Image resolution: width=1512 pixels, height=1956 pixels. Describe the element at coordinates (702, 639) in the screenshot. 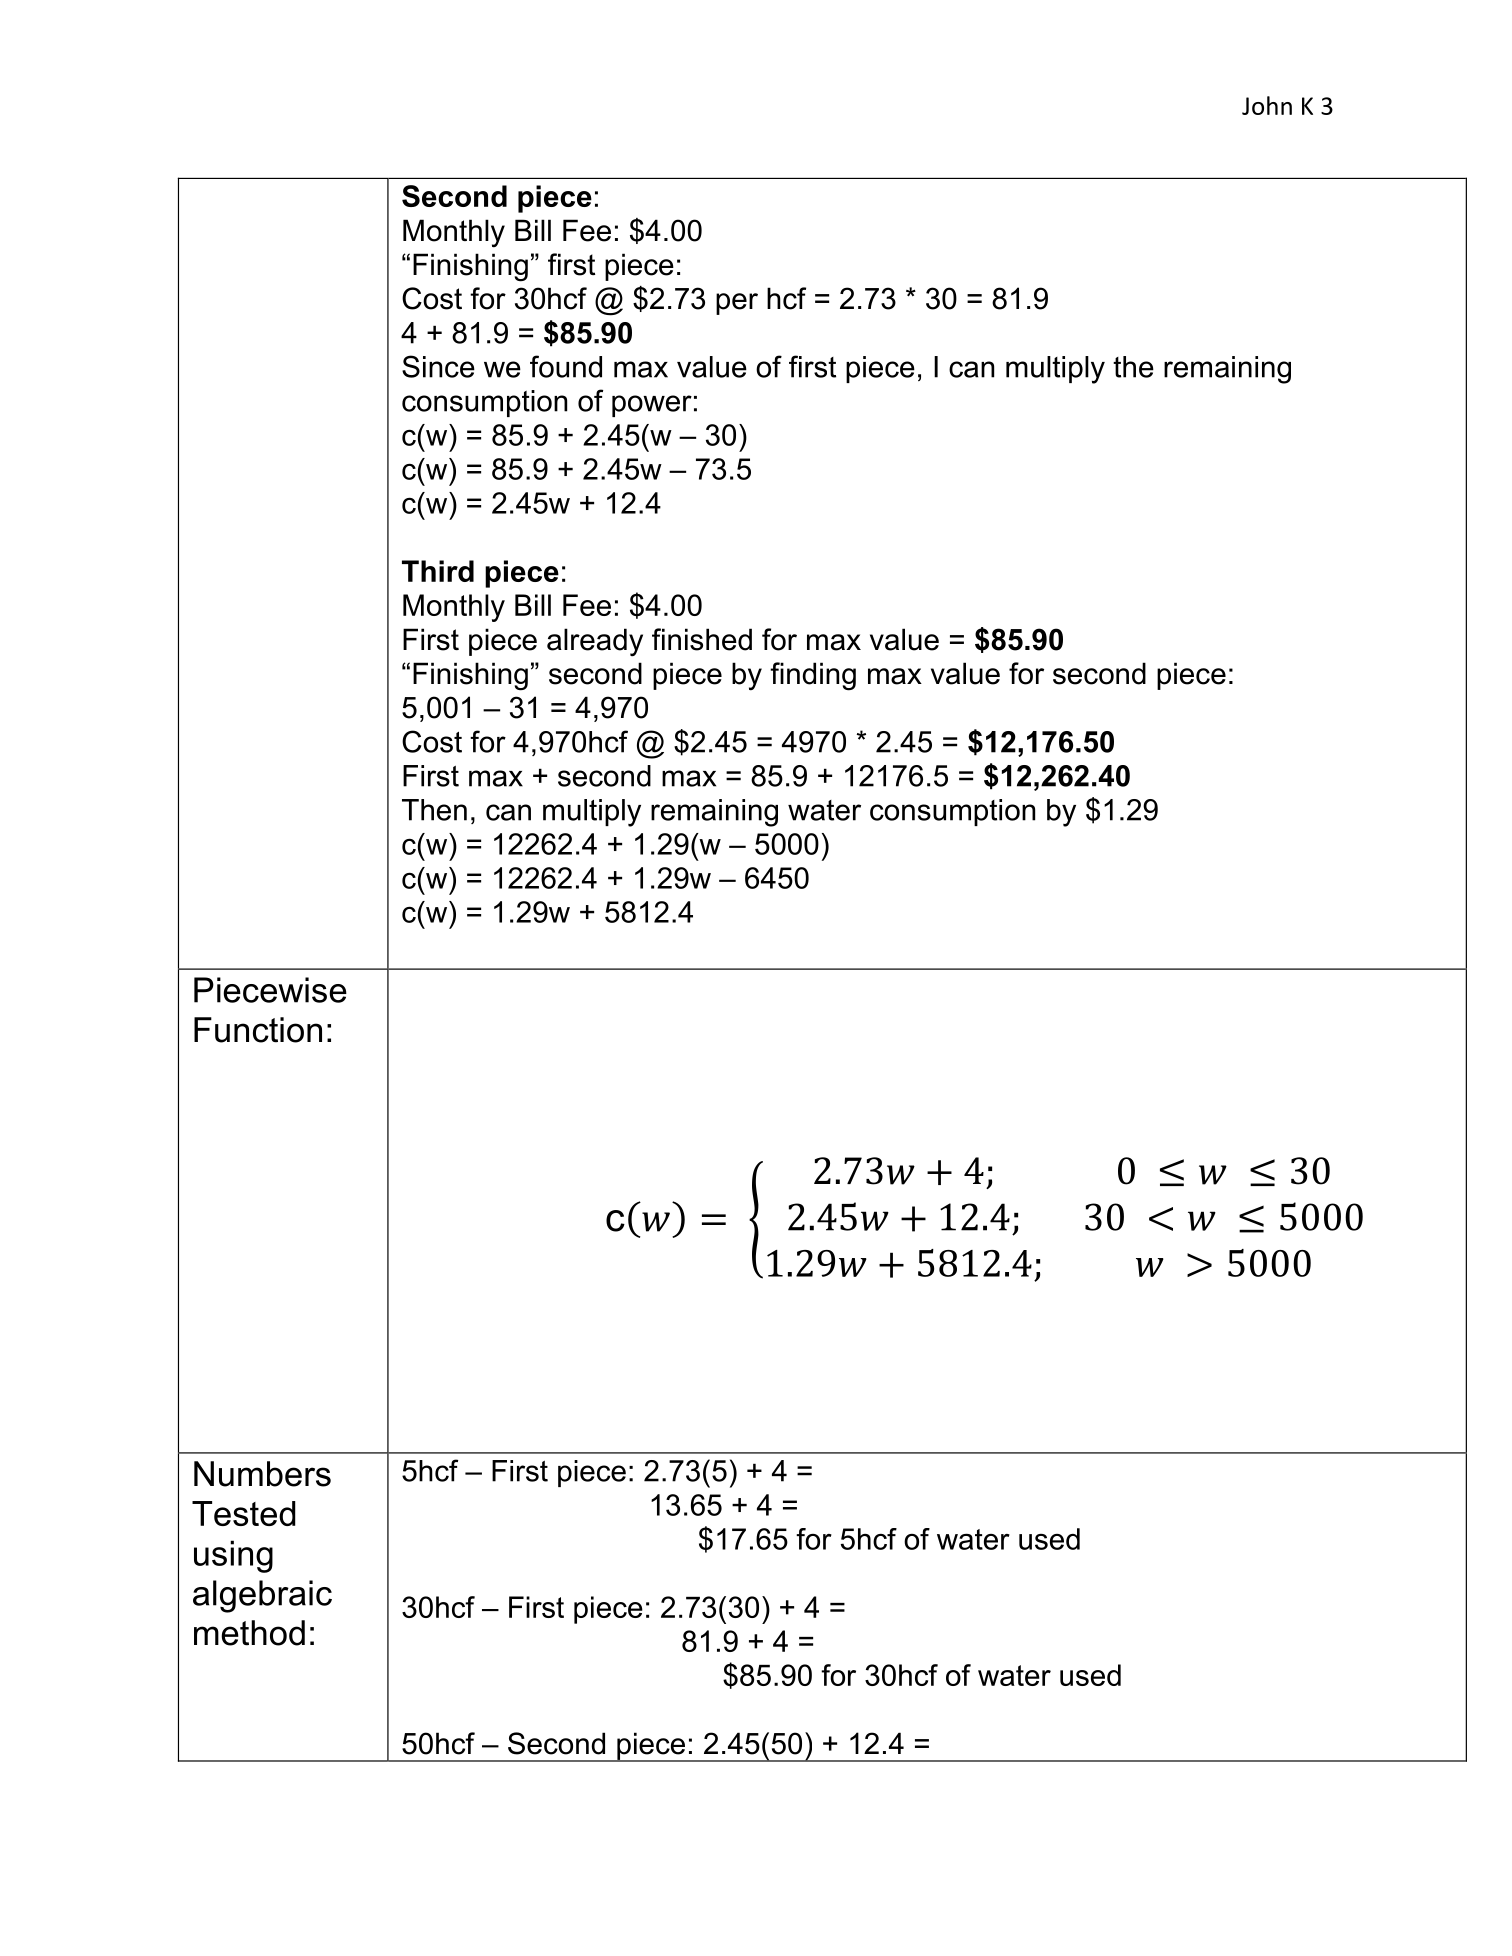

I see `finished` at that location.
